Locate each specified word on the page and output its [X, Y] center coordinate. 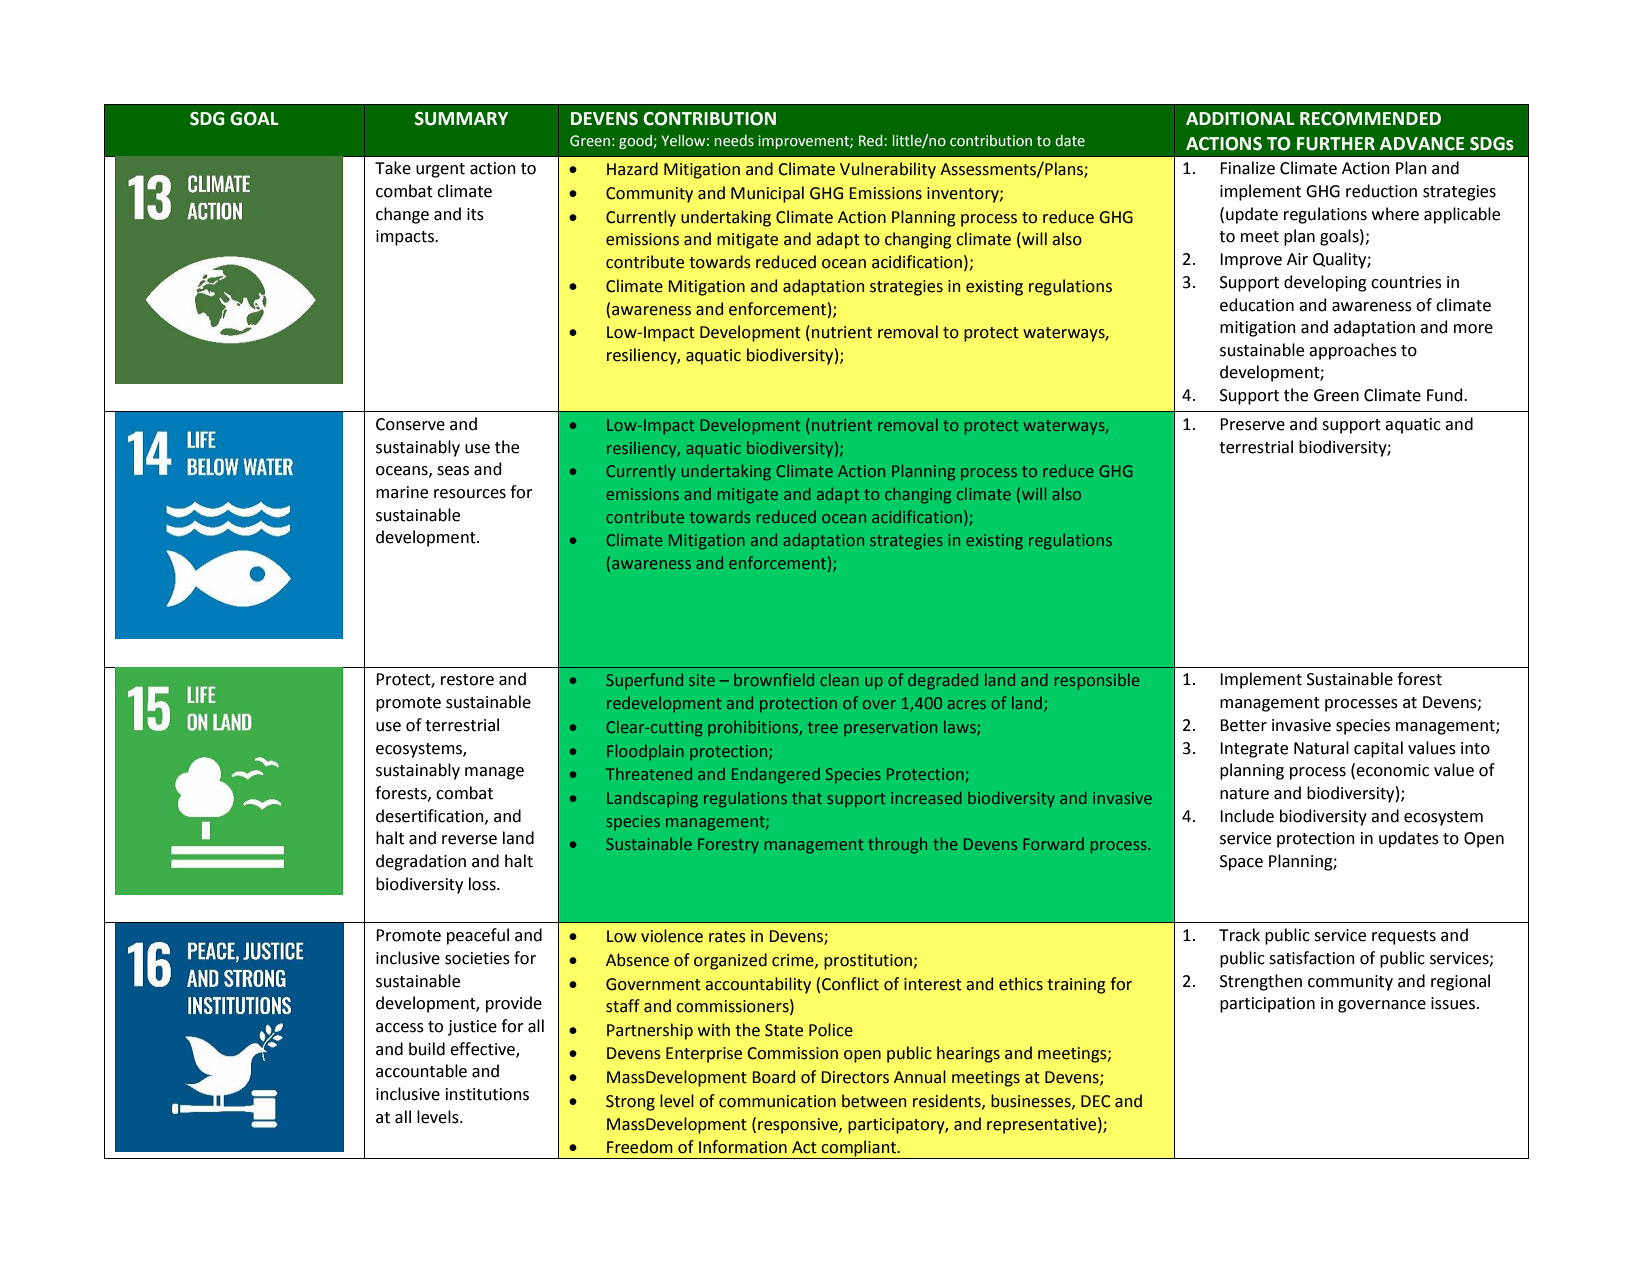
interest [933, 984]
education [1257, 305]
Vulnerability [888, 170]
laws [961, 728]
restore [467, 680]
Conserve [410, 424]
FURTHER [1336, 144]
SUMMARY [461, 119]
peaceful [478, 936]
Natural [1321, 748]
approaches [1353, 351]
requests [1404, 937]
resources [470, 494]
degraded [943, 682]
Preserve [1252, 424]
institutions [487, 1094]
